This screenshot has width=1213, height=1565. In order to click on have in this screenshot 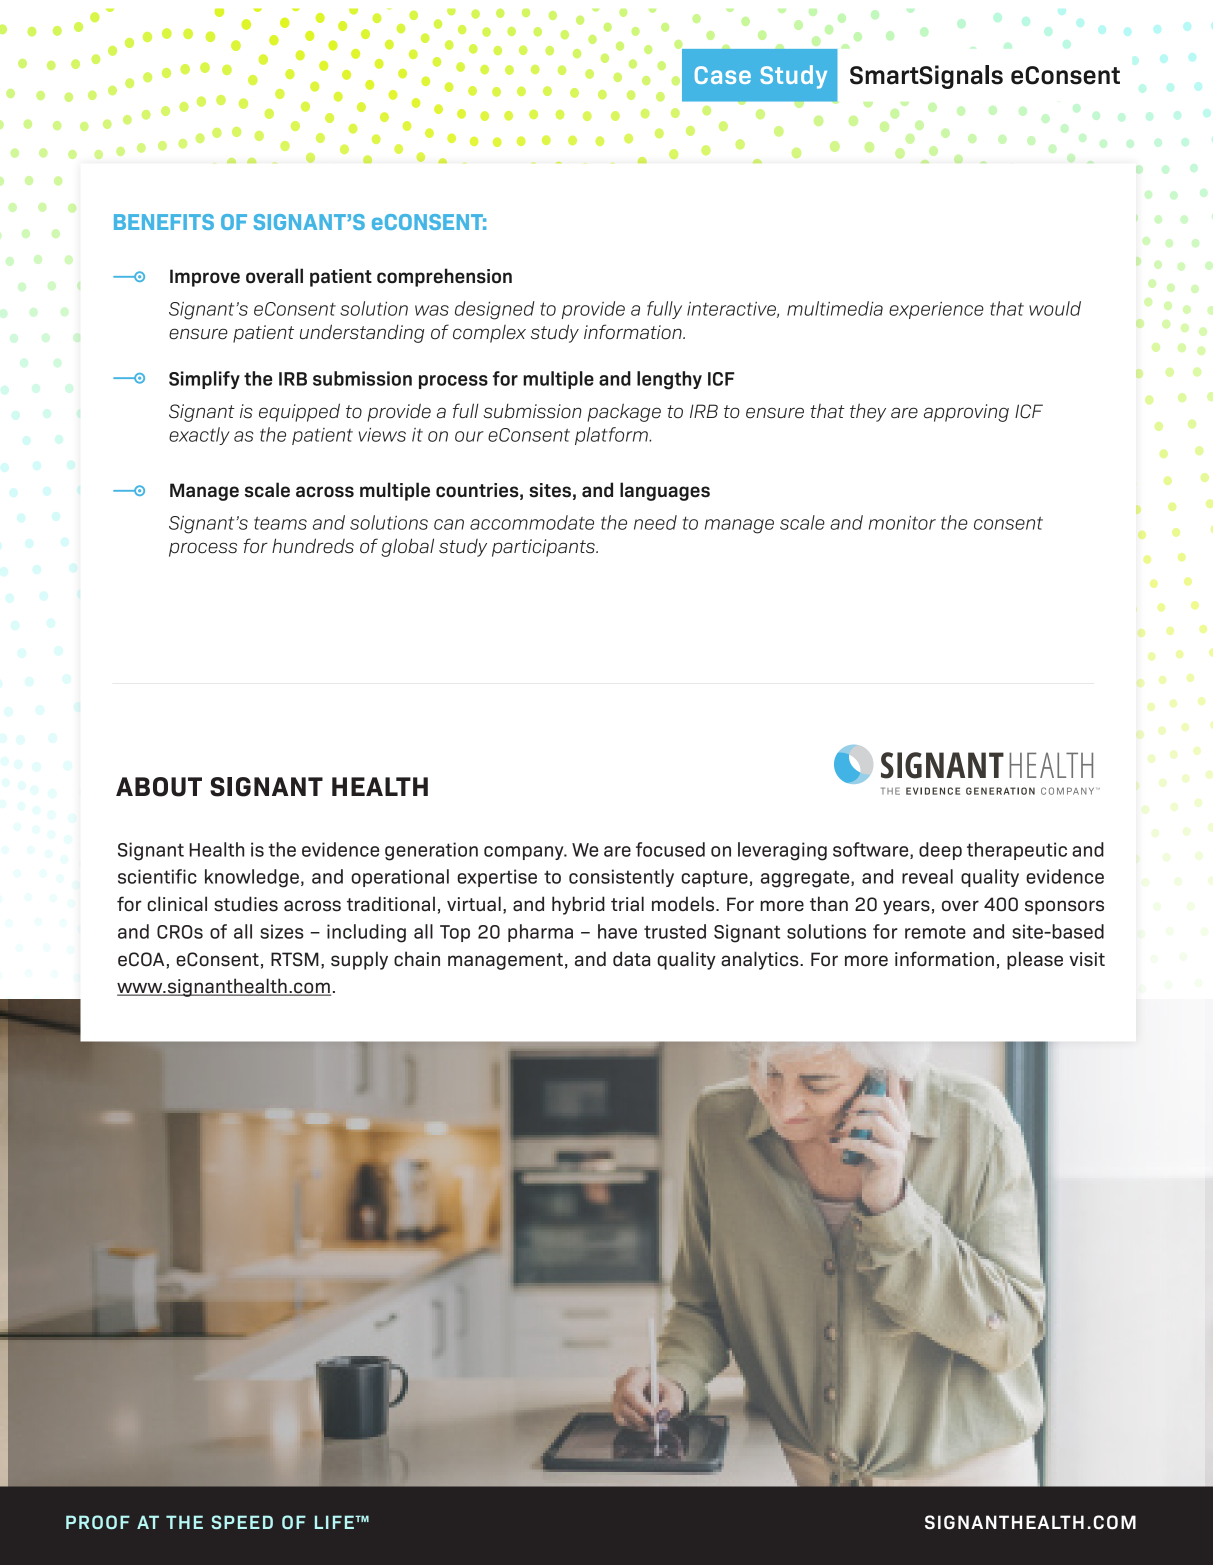, I will do `click(617, 931)`.
